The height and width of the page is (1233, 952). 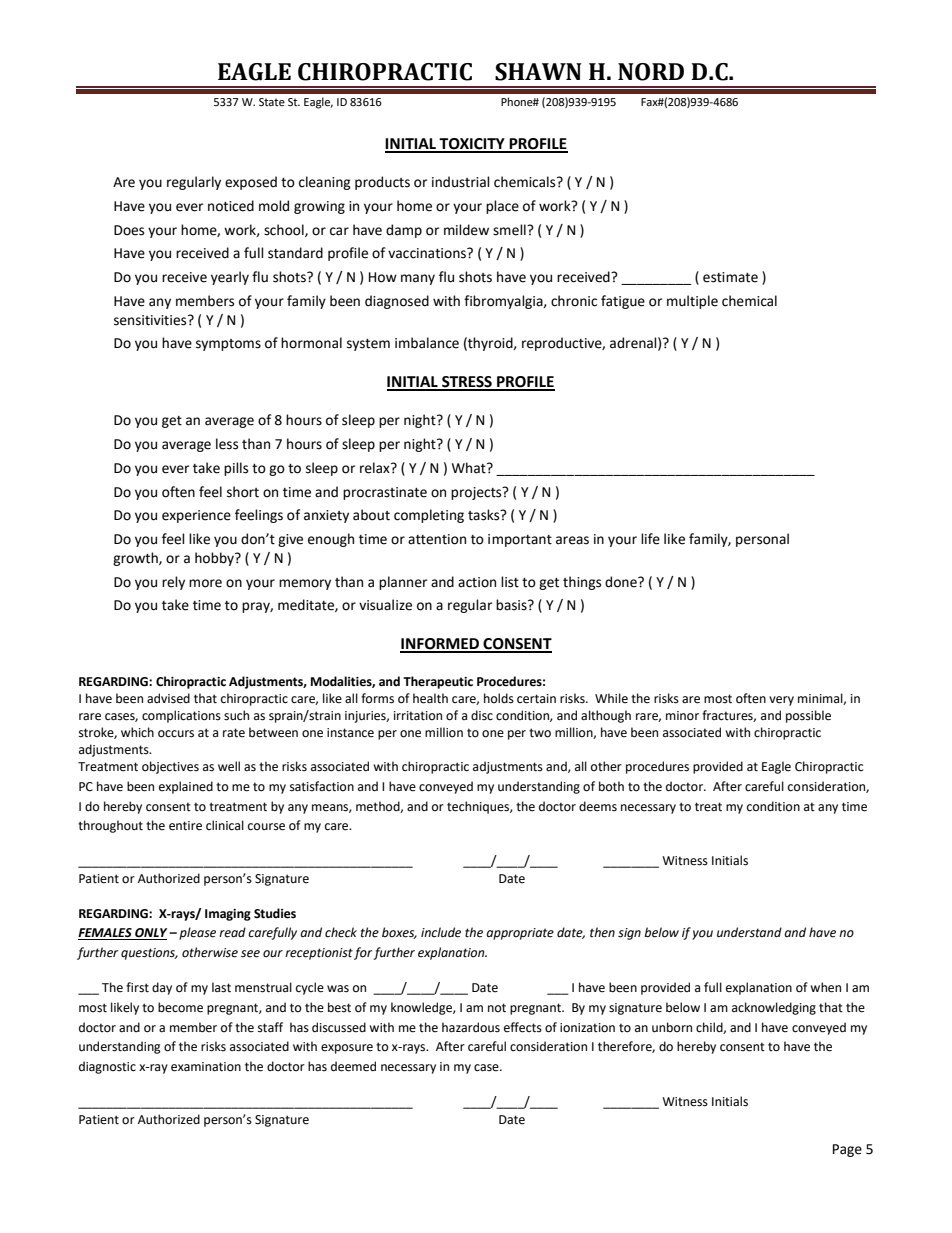 What do you see at coordinates (651, 72) in the page?
I see `NORD` at bounding box center [651, 72].
